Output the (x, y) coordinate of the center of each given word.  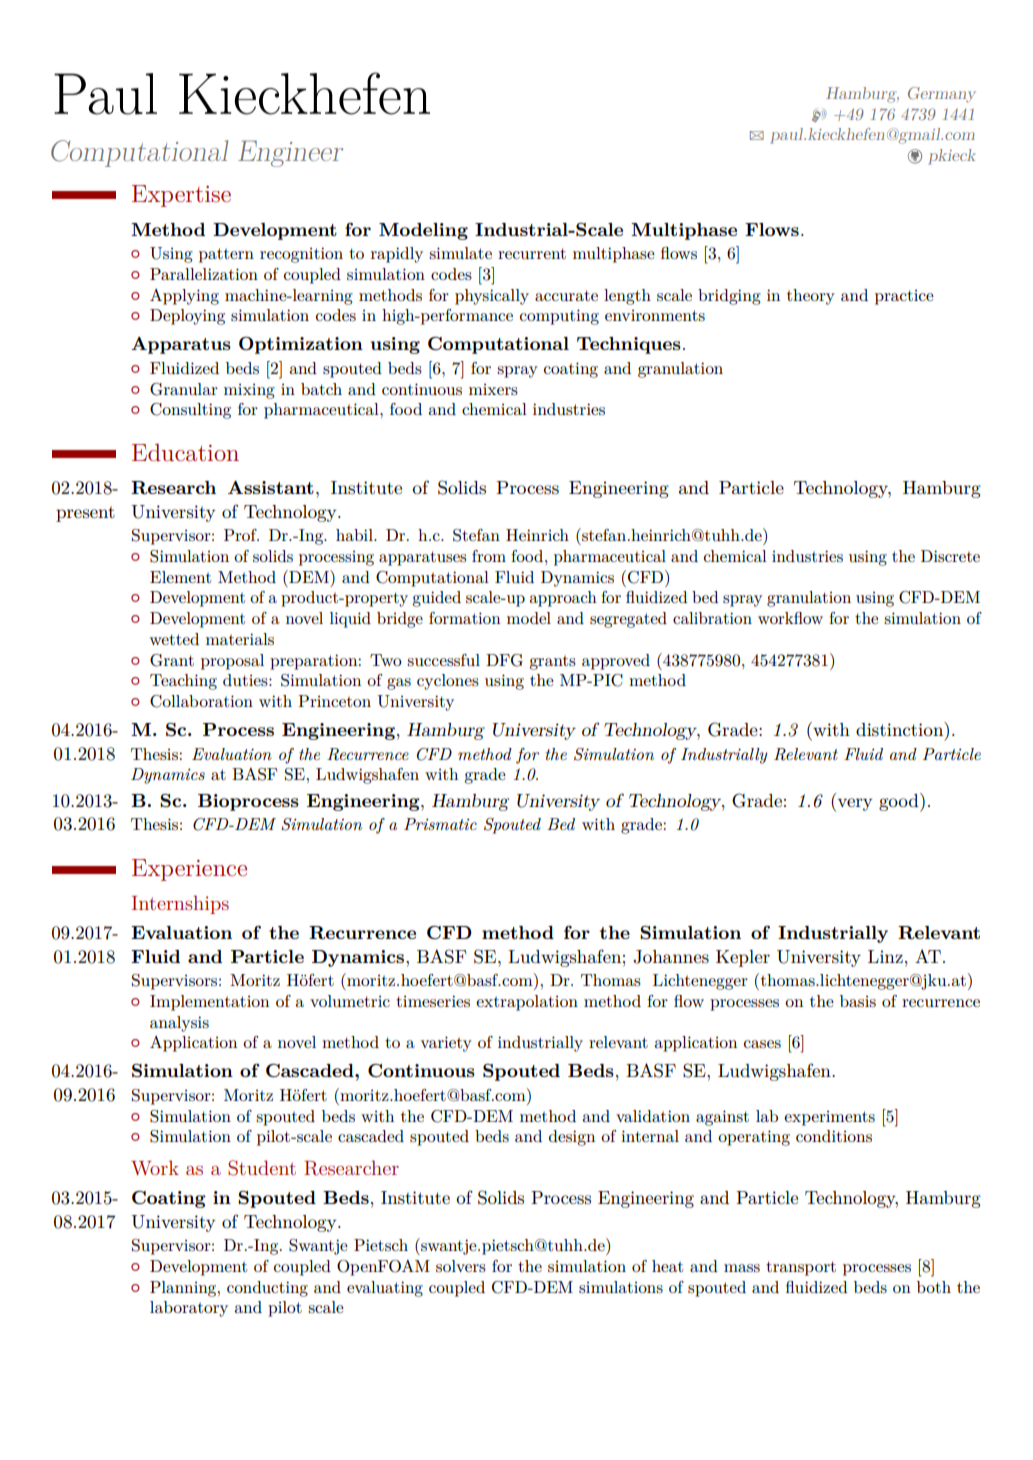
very (855, 804)
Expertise (181, 196)
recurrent (532, 253)
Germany (942, 95)
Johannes (671, 957)
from (489, 556)
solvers (461, 1266)
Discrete (950, 556)
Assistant (271, 487)
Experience (189, 870)
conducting (267, 1289)
